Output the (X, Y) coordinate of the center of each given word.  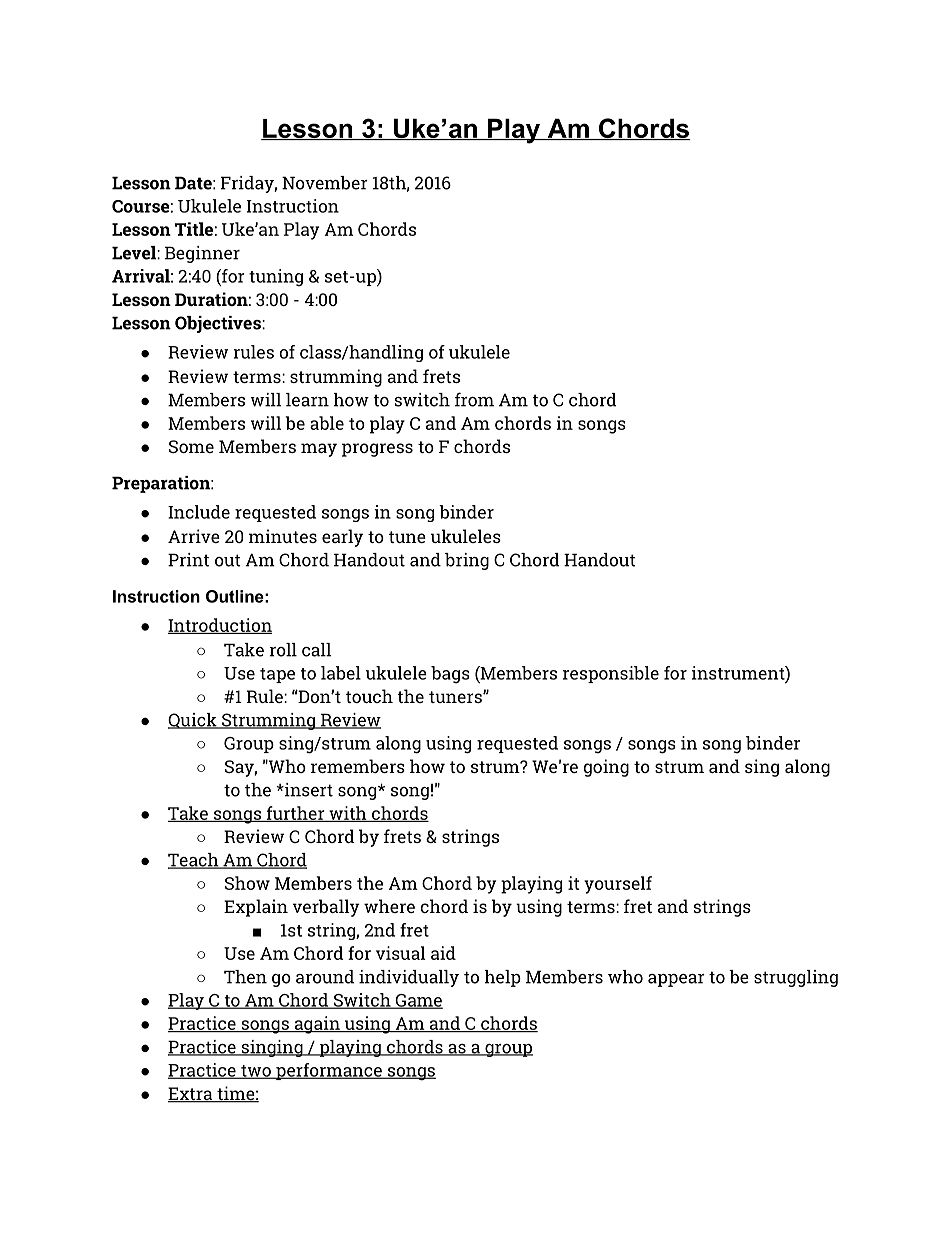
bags (450, 675)
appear (676, 980)
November (325, 183)
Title (194, 229)
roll (283, 650)
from (474, 399)
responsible (611, 674)
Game (418, 1001)
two (256, 1072)
